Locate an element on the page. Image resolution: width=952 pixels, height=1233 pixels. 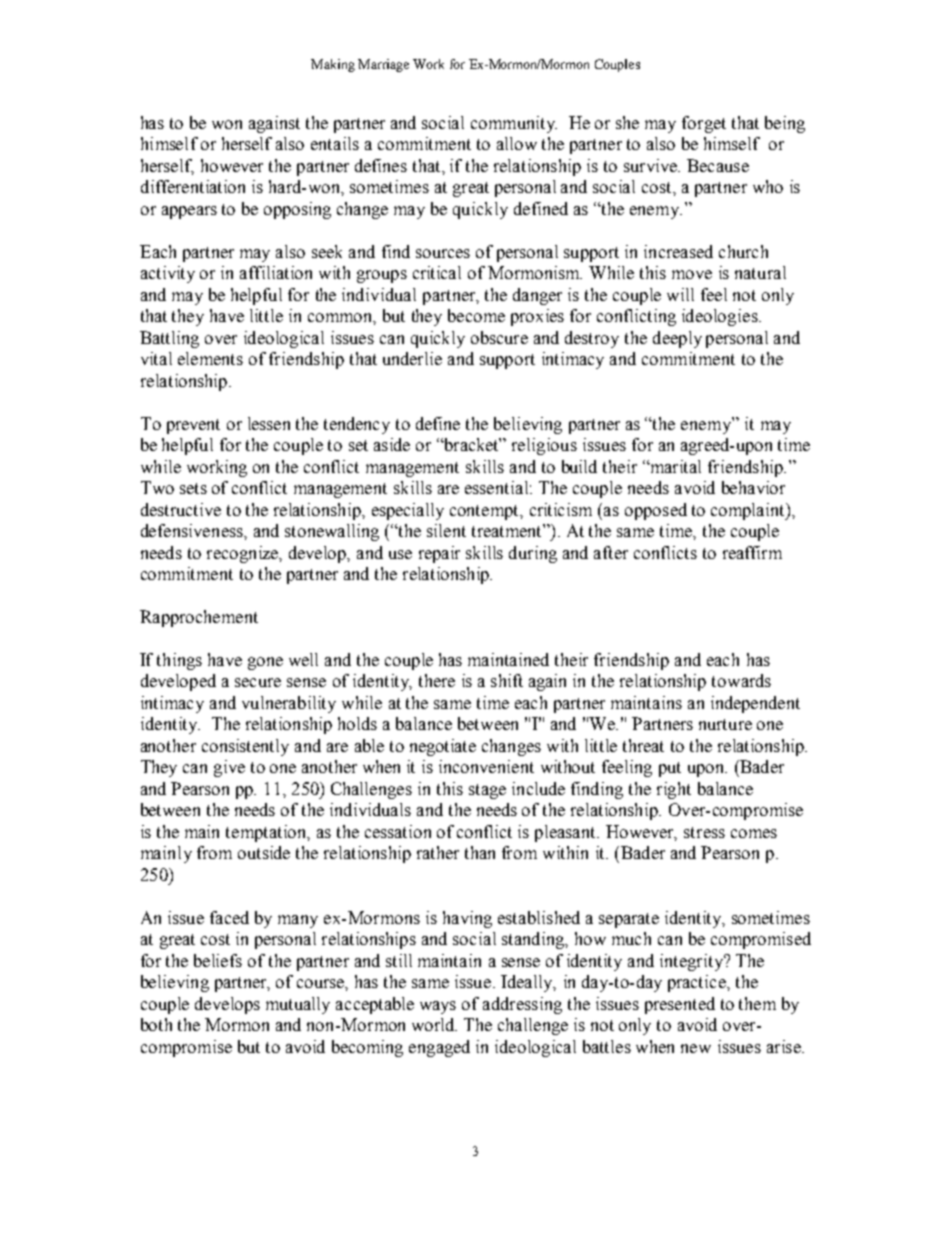
there is located at coordinates (437, 680).
